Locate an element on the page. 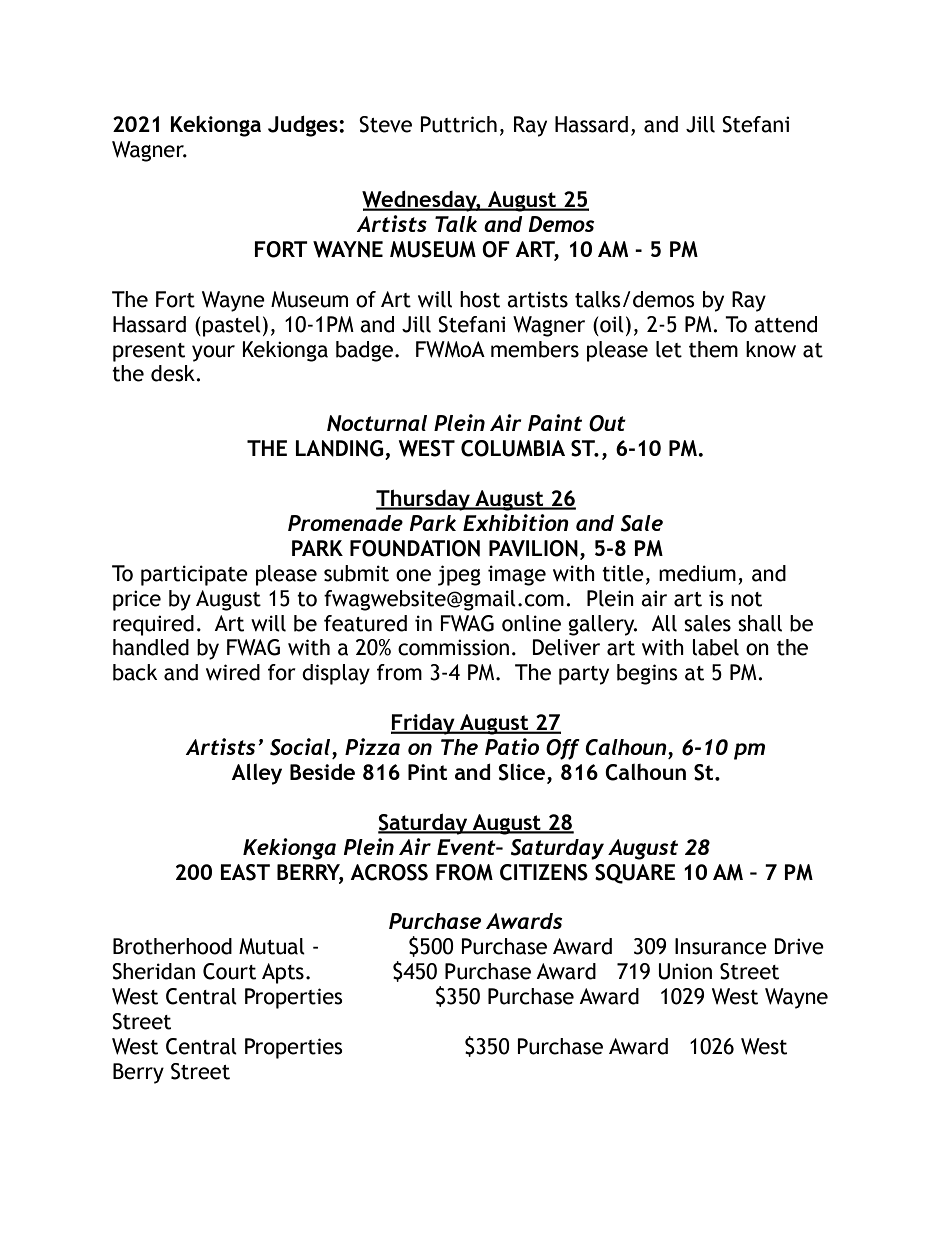 Image resolution: width=952 pixels, height=1233 pixels. commission is located at coordinates (453, 647).
